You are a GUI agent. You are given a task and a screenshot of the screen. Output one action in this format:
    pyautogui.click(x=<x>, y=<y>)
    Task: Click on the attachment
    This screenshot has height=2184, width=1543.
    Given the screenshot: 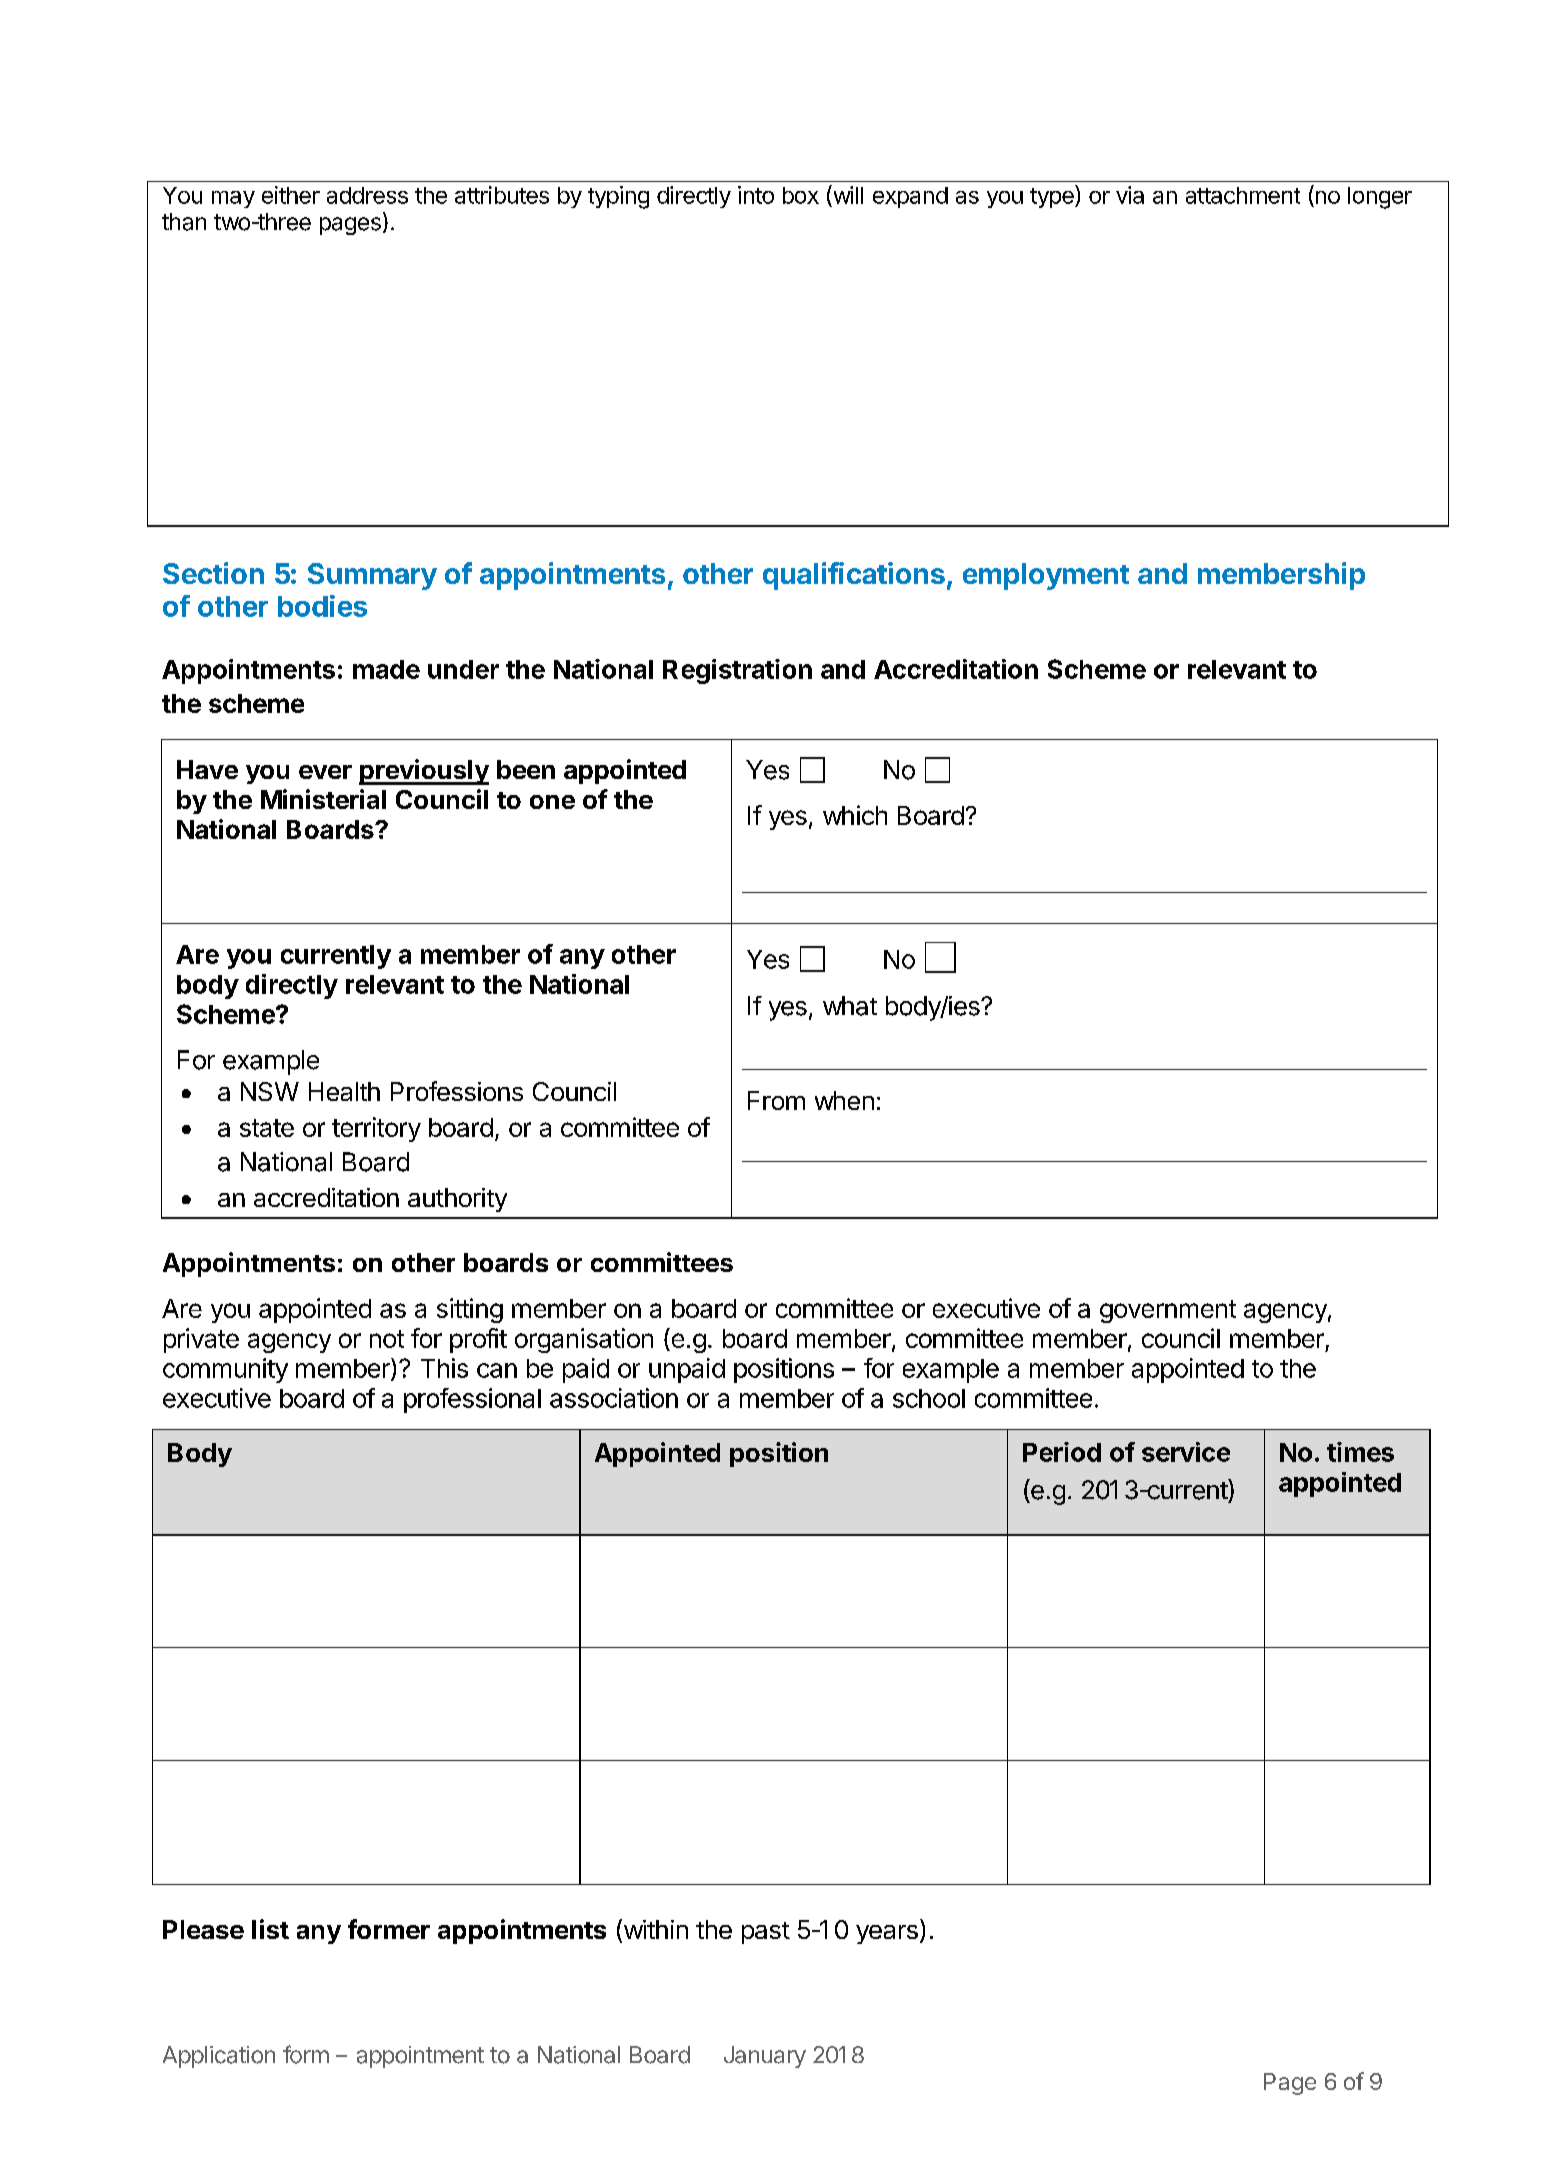 What is the action you would take?
    pyautogui.click(x=1243, y=195)
